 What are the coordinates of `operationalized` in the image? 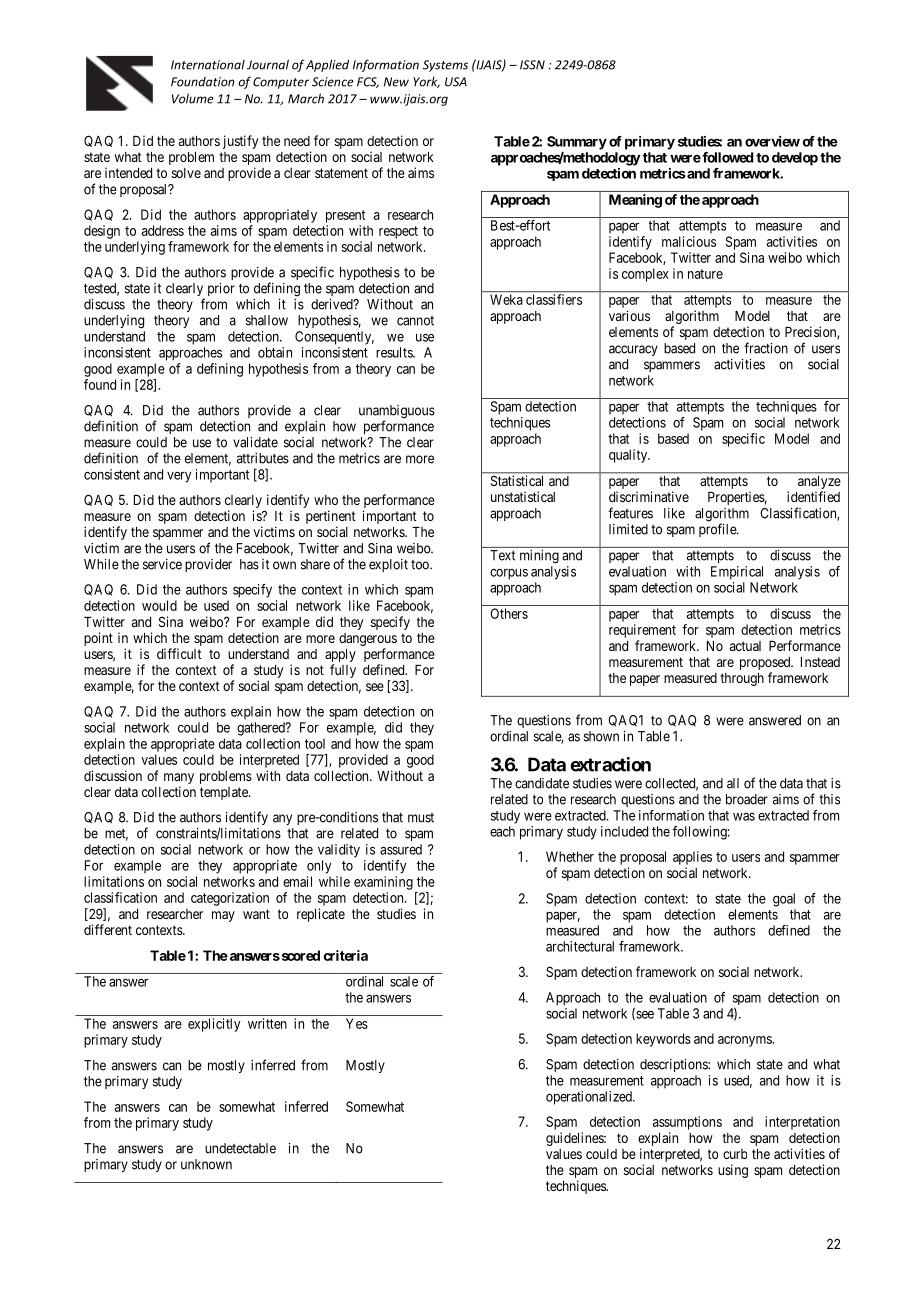 It's located at (590, 1098).
